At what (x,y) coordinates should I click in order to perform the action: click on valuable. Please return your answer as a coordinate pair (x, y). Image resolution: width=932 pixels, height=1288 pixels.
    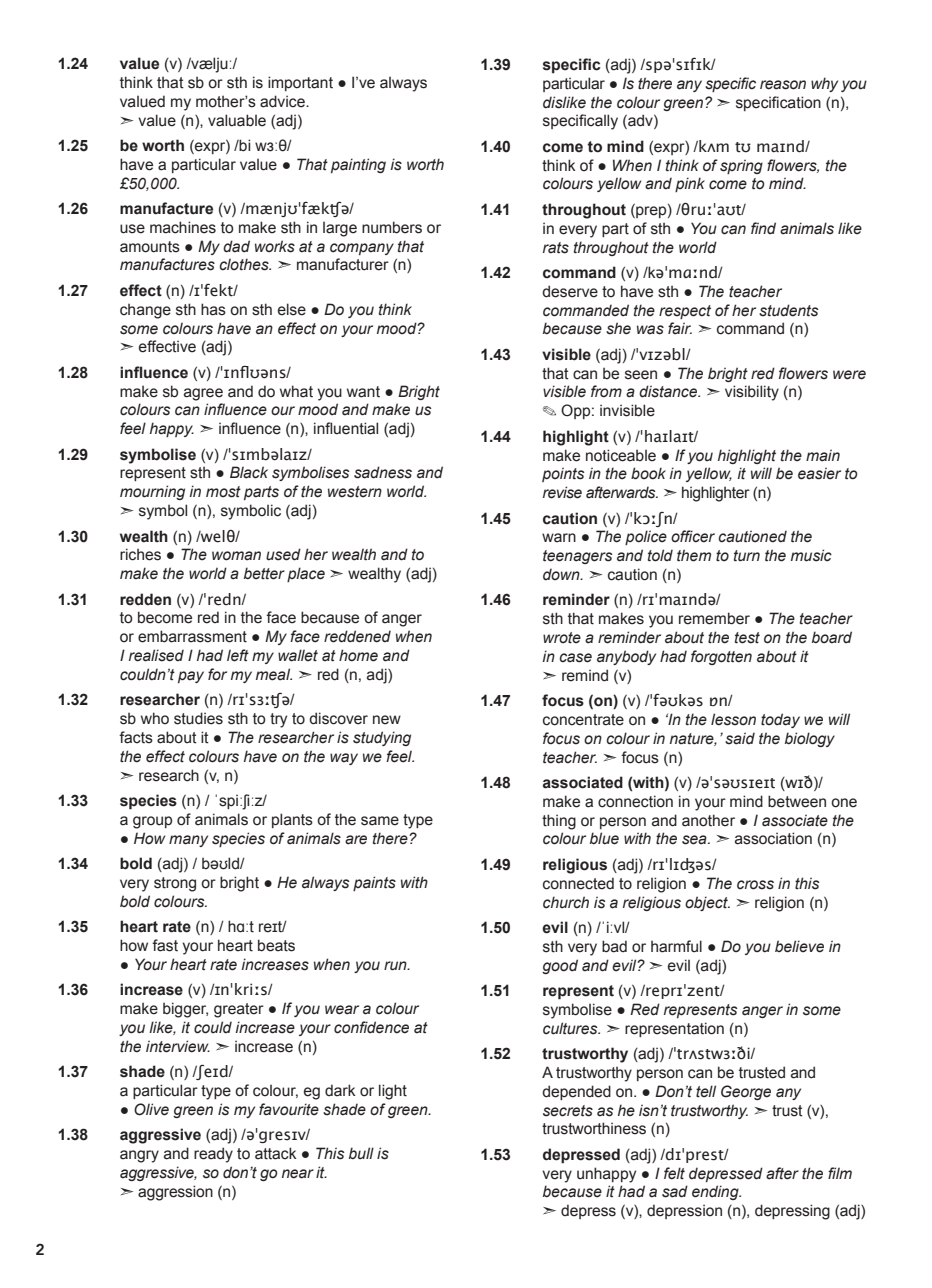
    Looking at the image, I should click on (237, 120).
